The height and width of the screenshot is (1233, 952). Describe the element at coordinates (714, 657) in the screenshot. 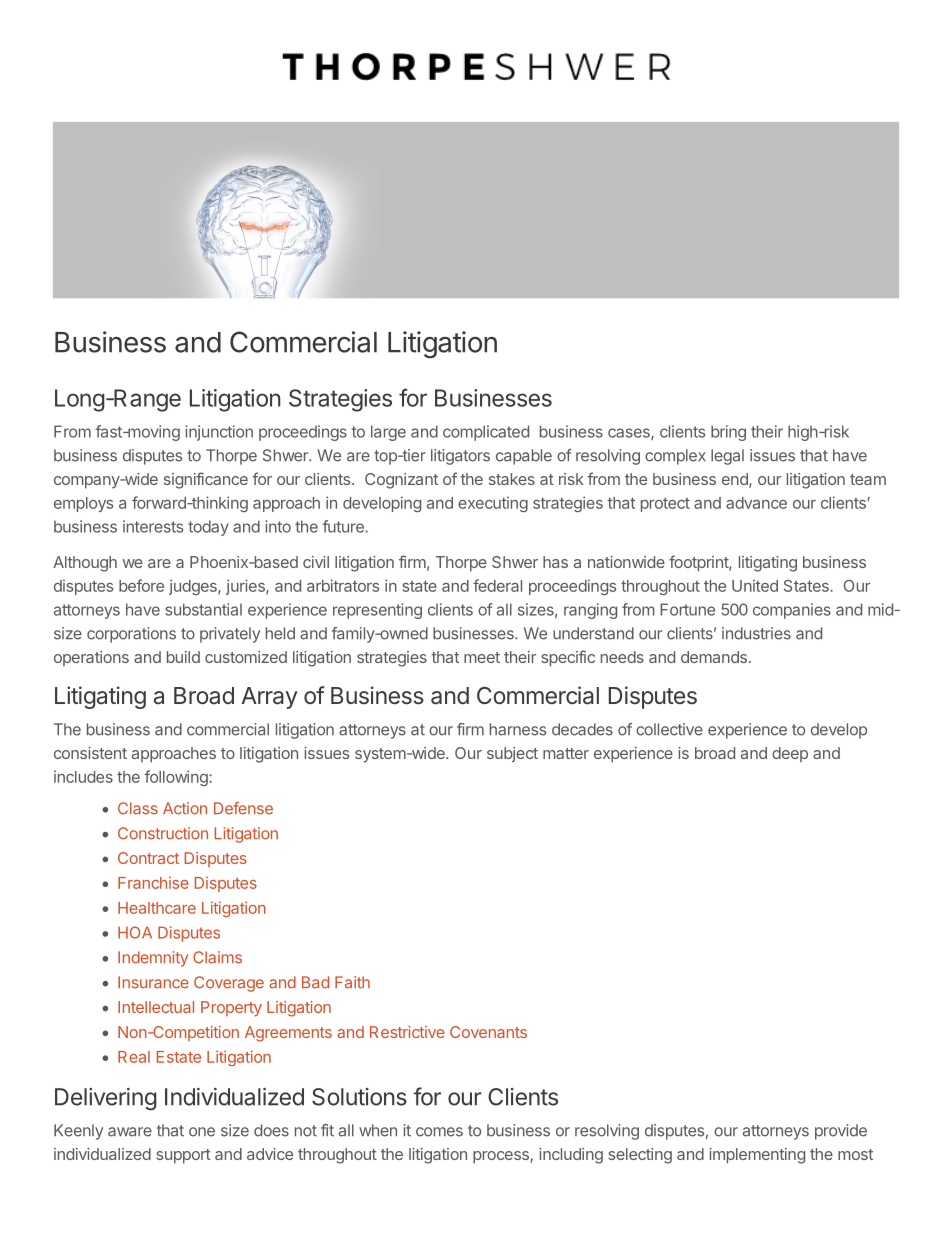

I see `demands` at that location.
